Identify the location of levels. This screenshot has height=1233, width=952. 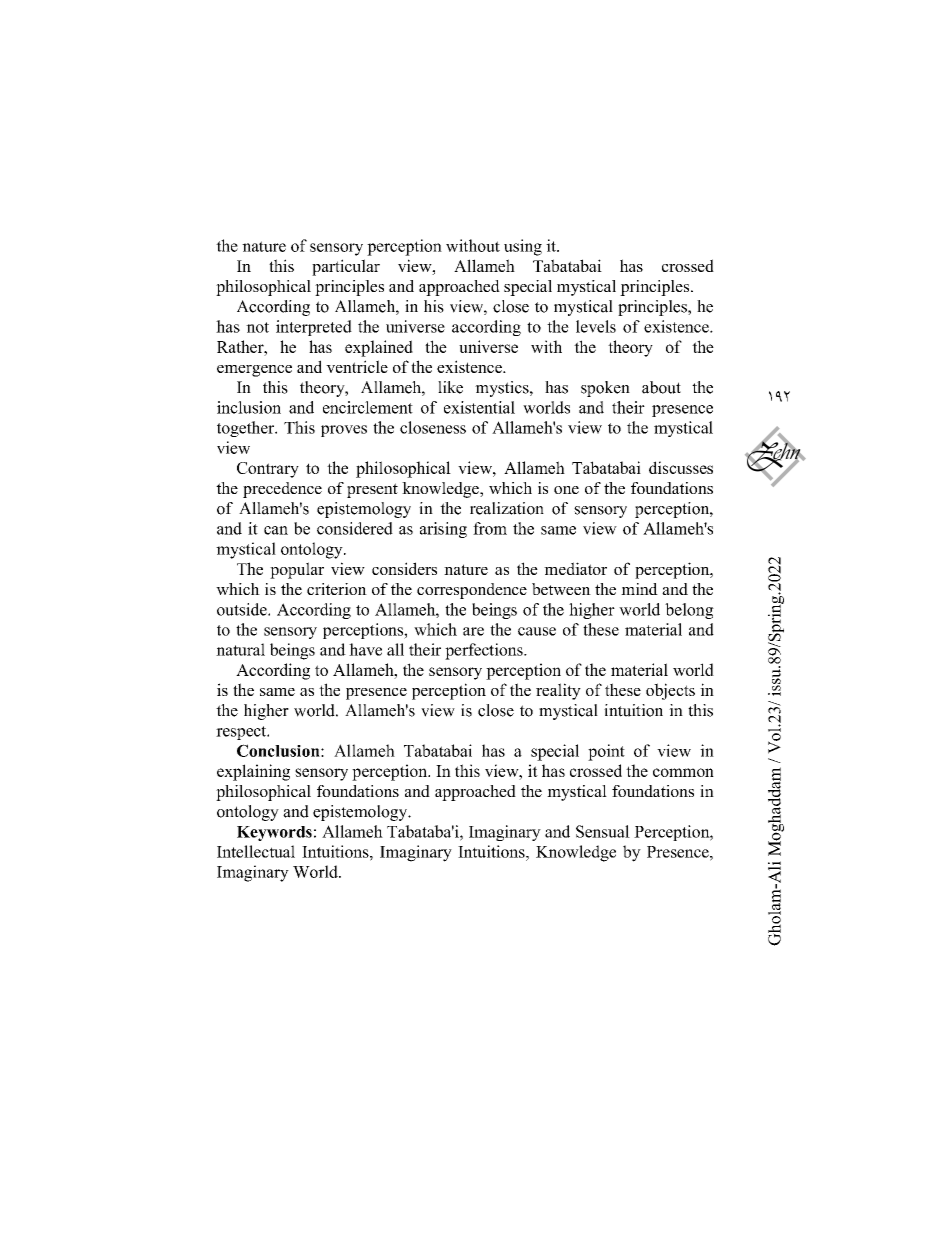
(596, 326).
